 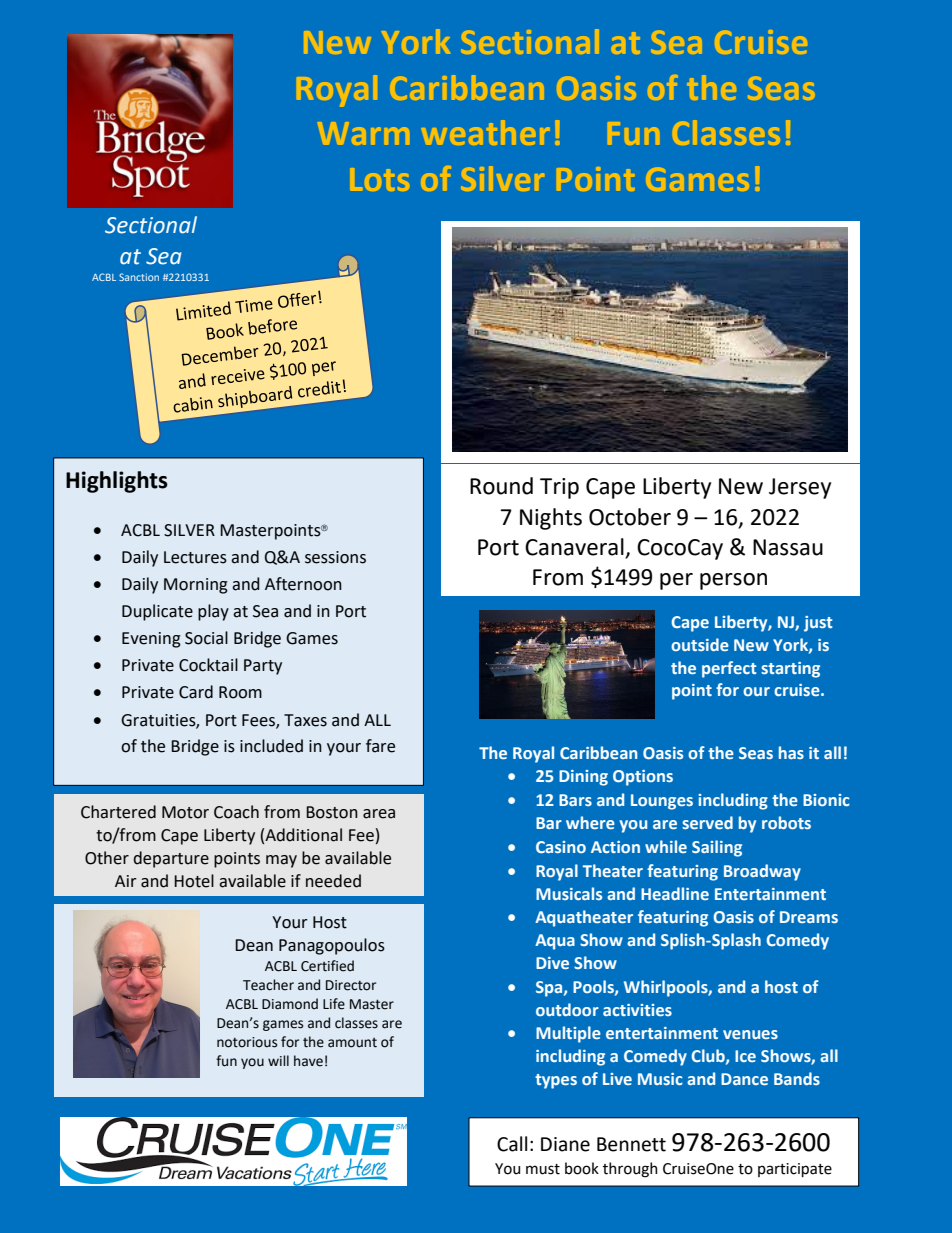 I want to click on will, so click(x=278, y=1060).
